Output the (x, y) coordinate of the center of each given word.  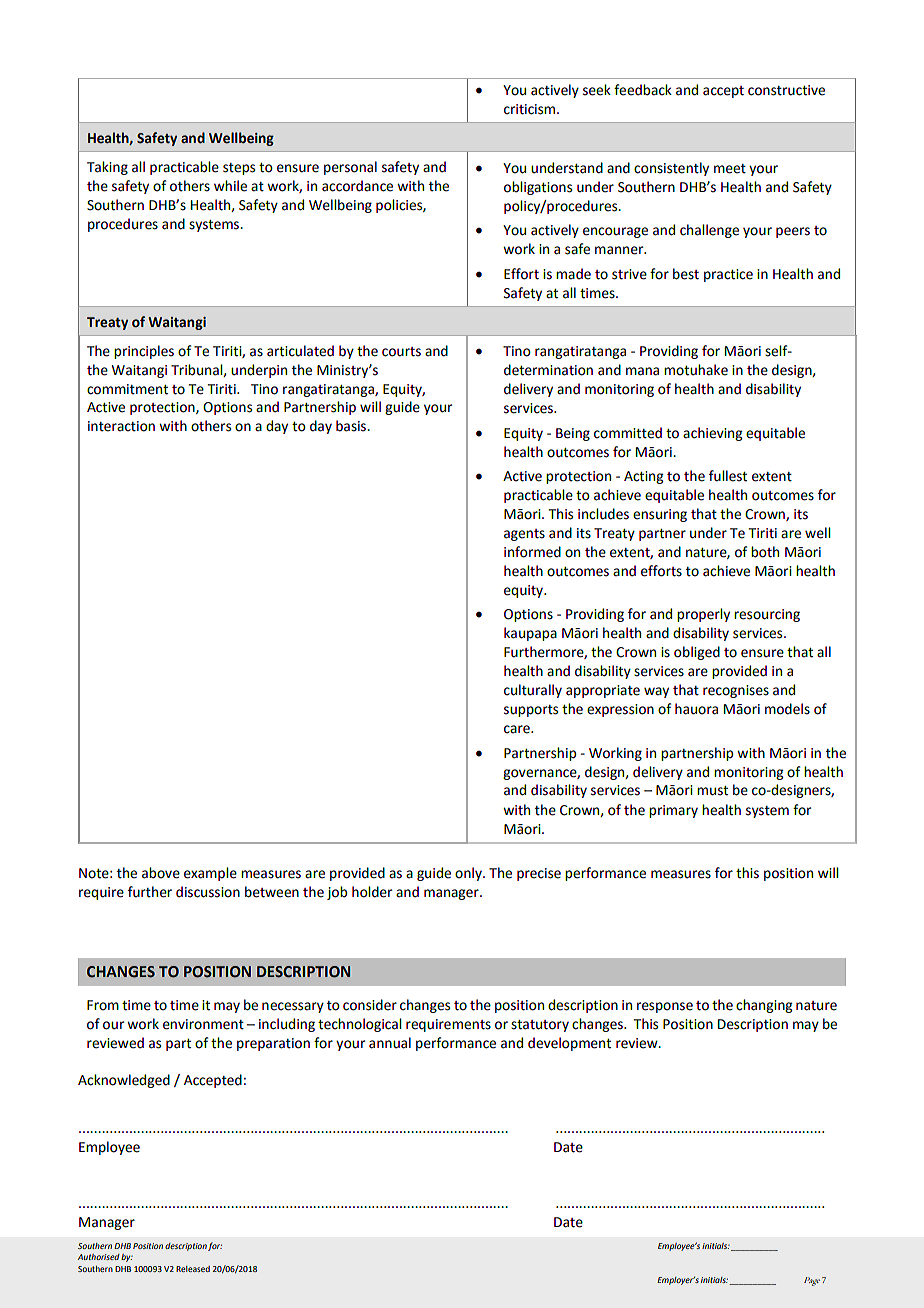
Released (193, 1269)
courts (401, 352)
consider (370, 1005)
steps (239, 169)
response (665, 1007)
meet (730, 169)
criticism (531, 109)
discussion (208, 892)
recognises (736, 691)
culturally (533, 691)
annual (390, 1043)
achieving (712, 434)
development (569, 1044)
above (161, 873)
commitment (127, 389)
